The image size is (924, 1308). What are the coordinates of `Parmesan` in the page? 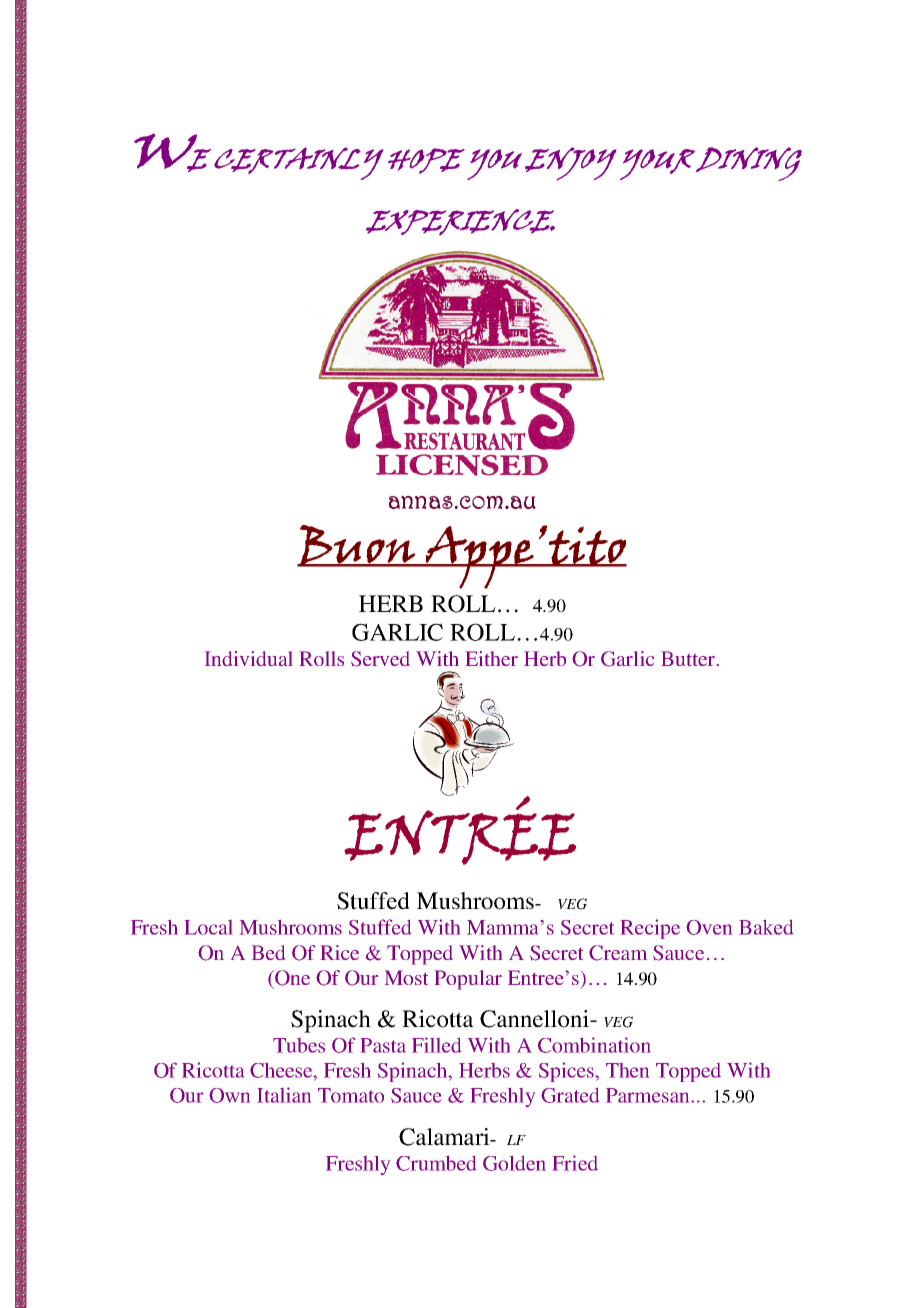 It's located at (649, 1095).
